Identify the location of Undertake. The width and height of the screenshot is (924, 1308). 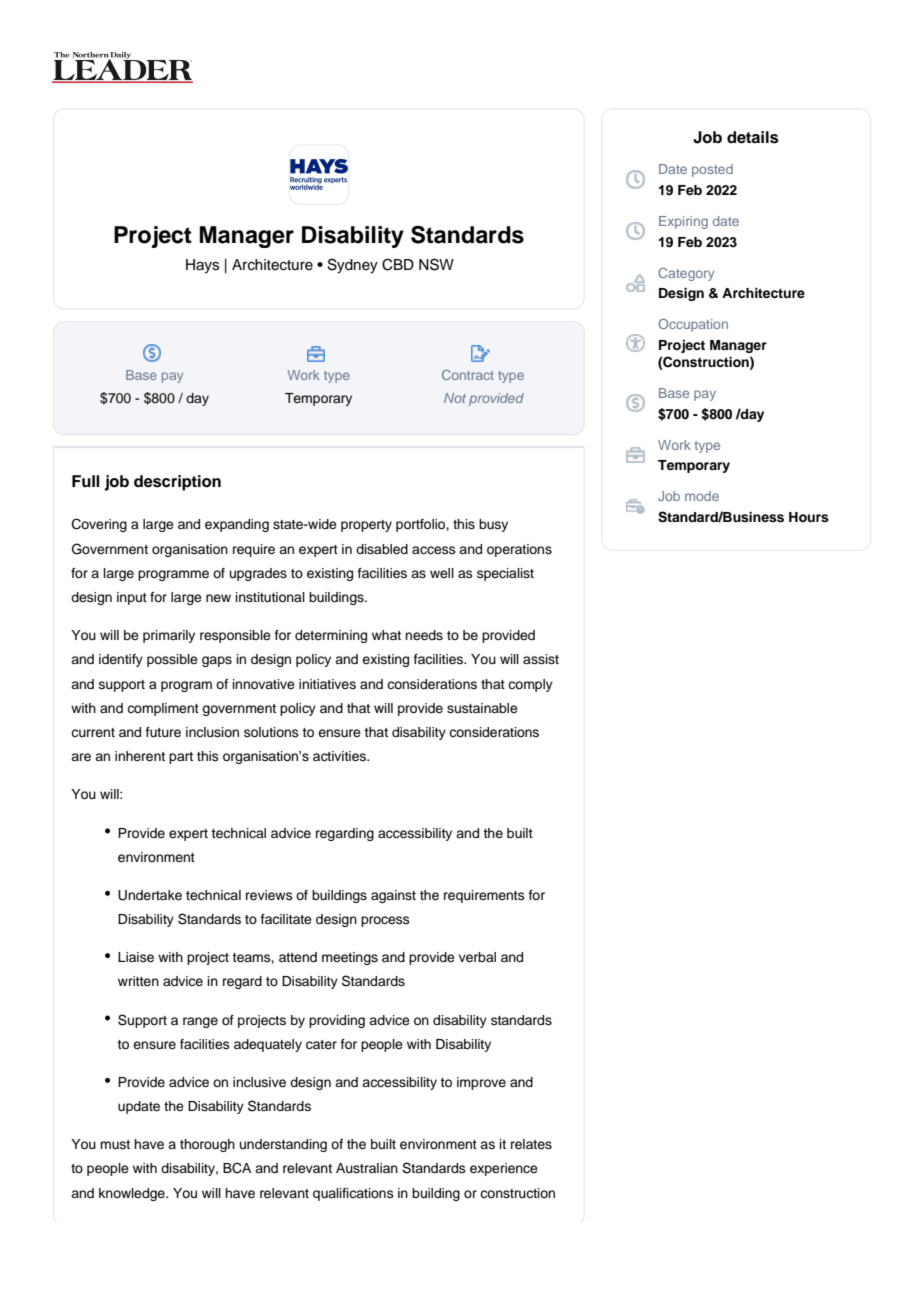
(150, 895).
